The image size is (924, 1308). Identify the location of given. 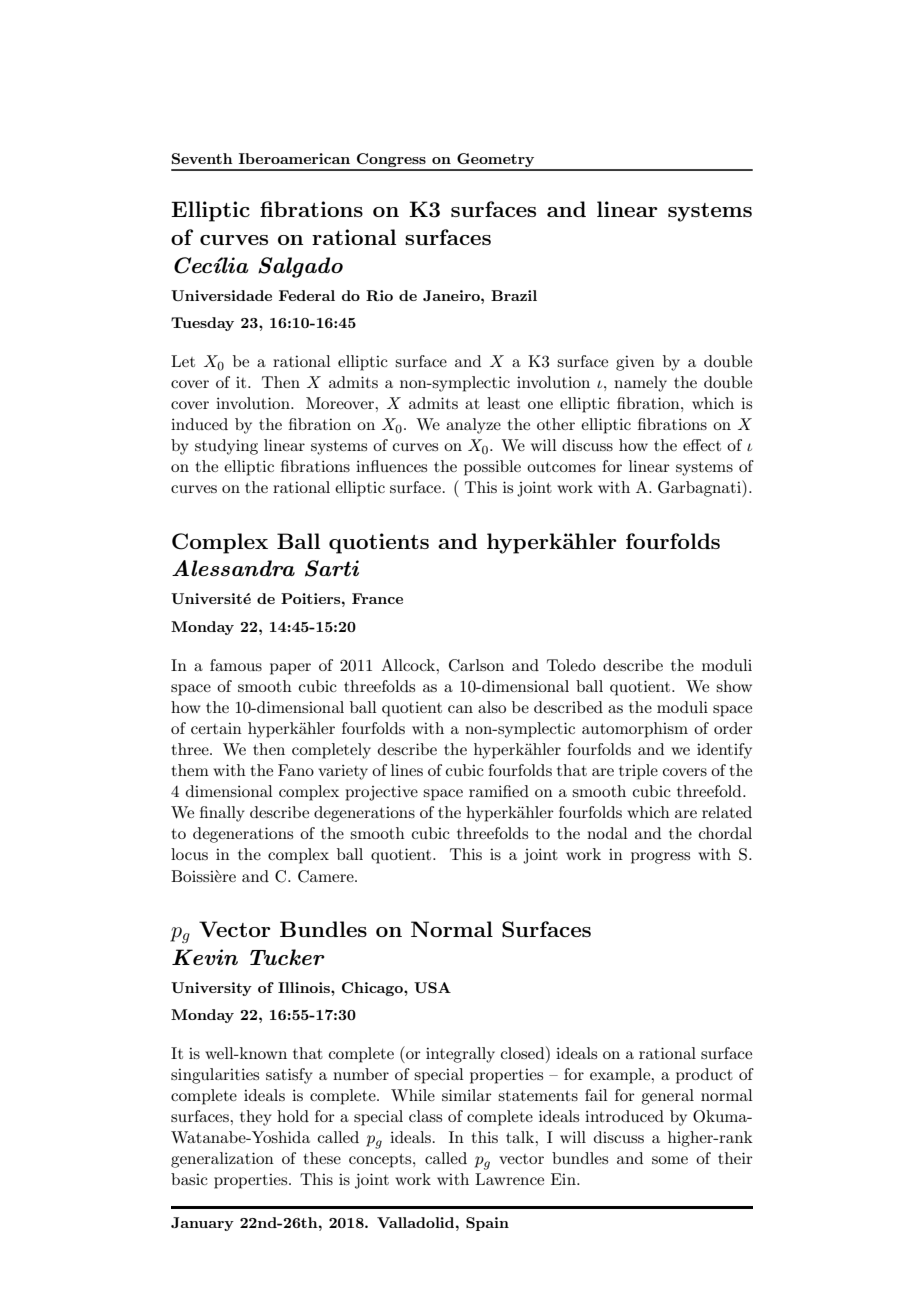
(635, 363).
